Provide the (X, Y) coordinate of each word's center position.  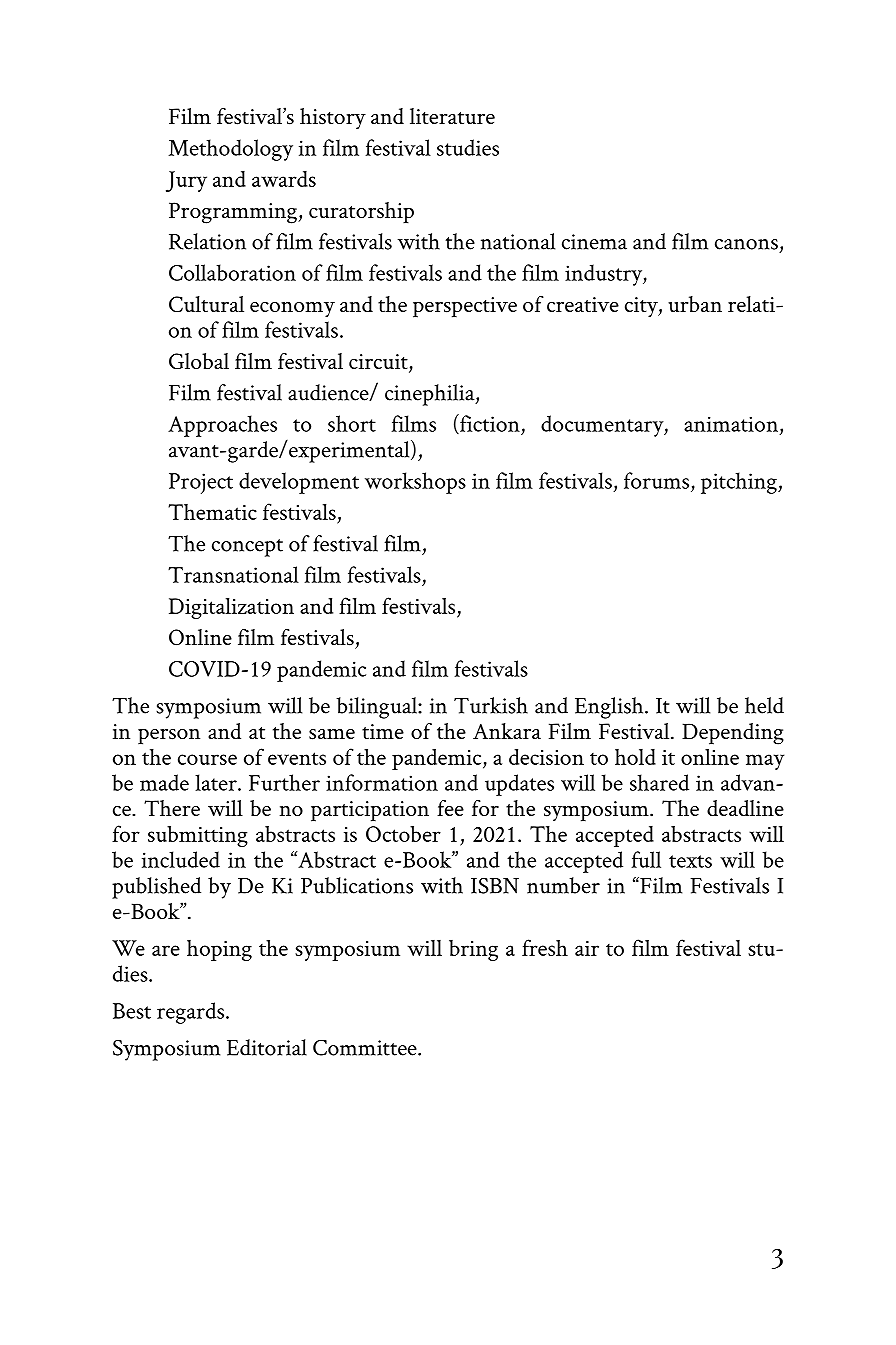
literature (452, 116)
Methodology (230, 150)
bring (473, 950)
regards (190, 1013)
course (207, 759)
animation (731, 424)
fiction (489, 424)
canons (746, 244)
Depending (733, 734)
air (587, 948)
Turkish (491, 705)
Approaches (222, 426)
